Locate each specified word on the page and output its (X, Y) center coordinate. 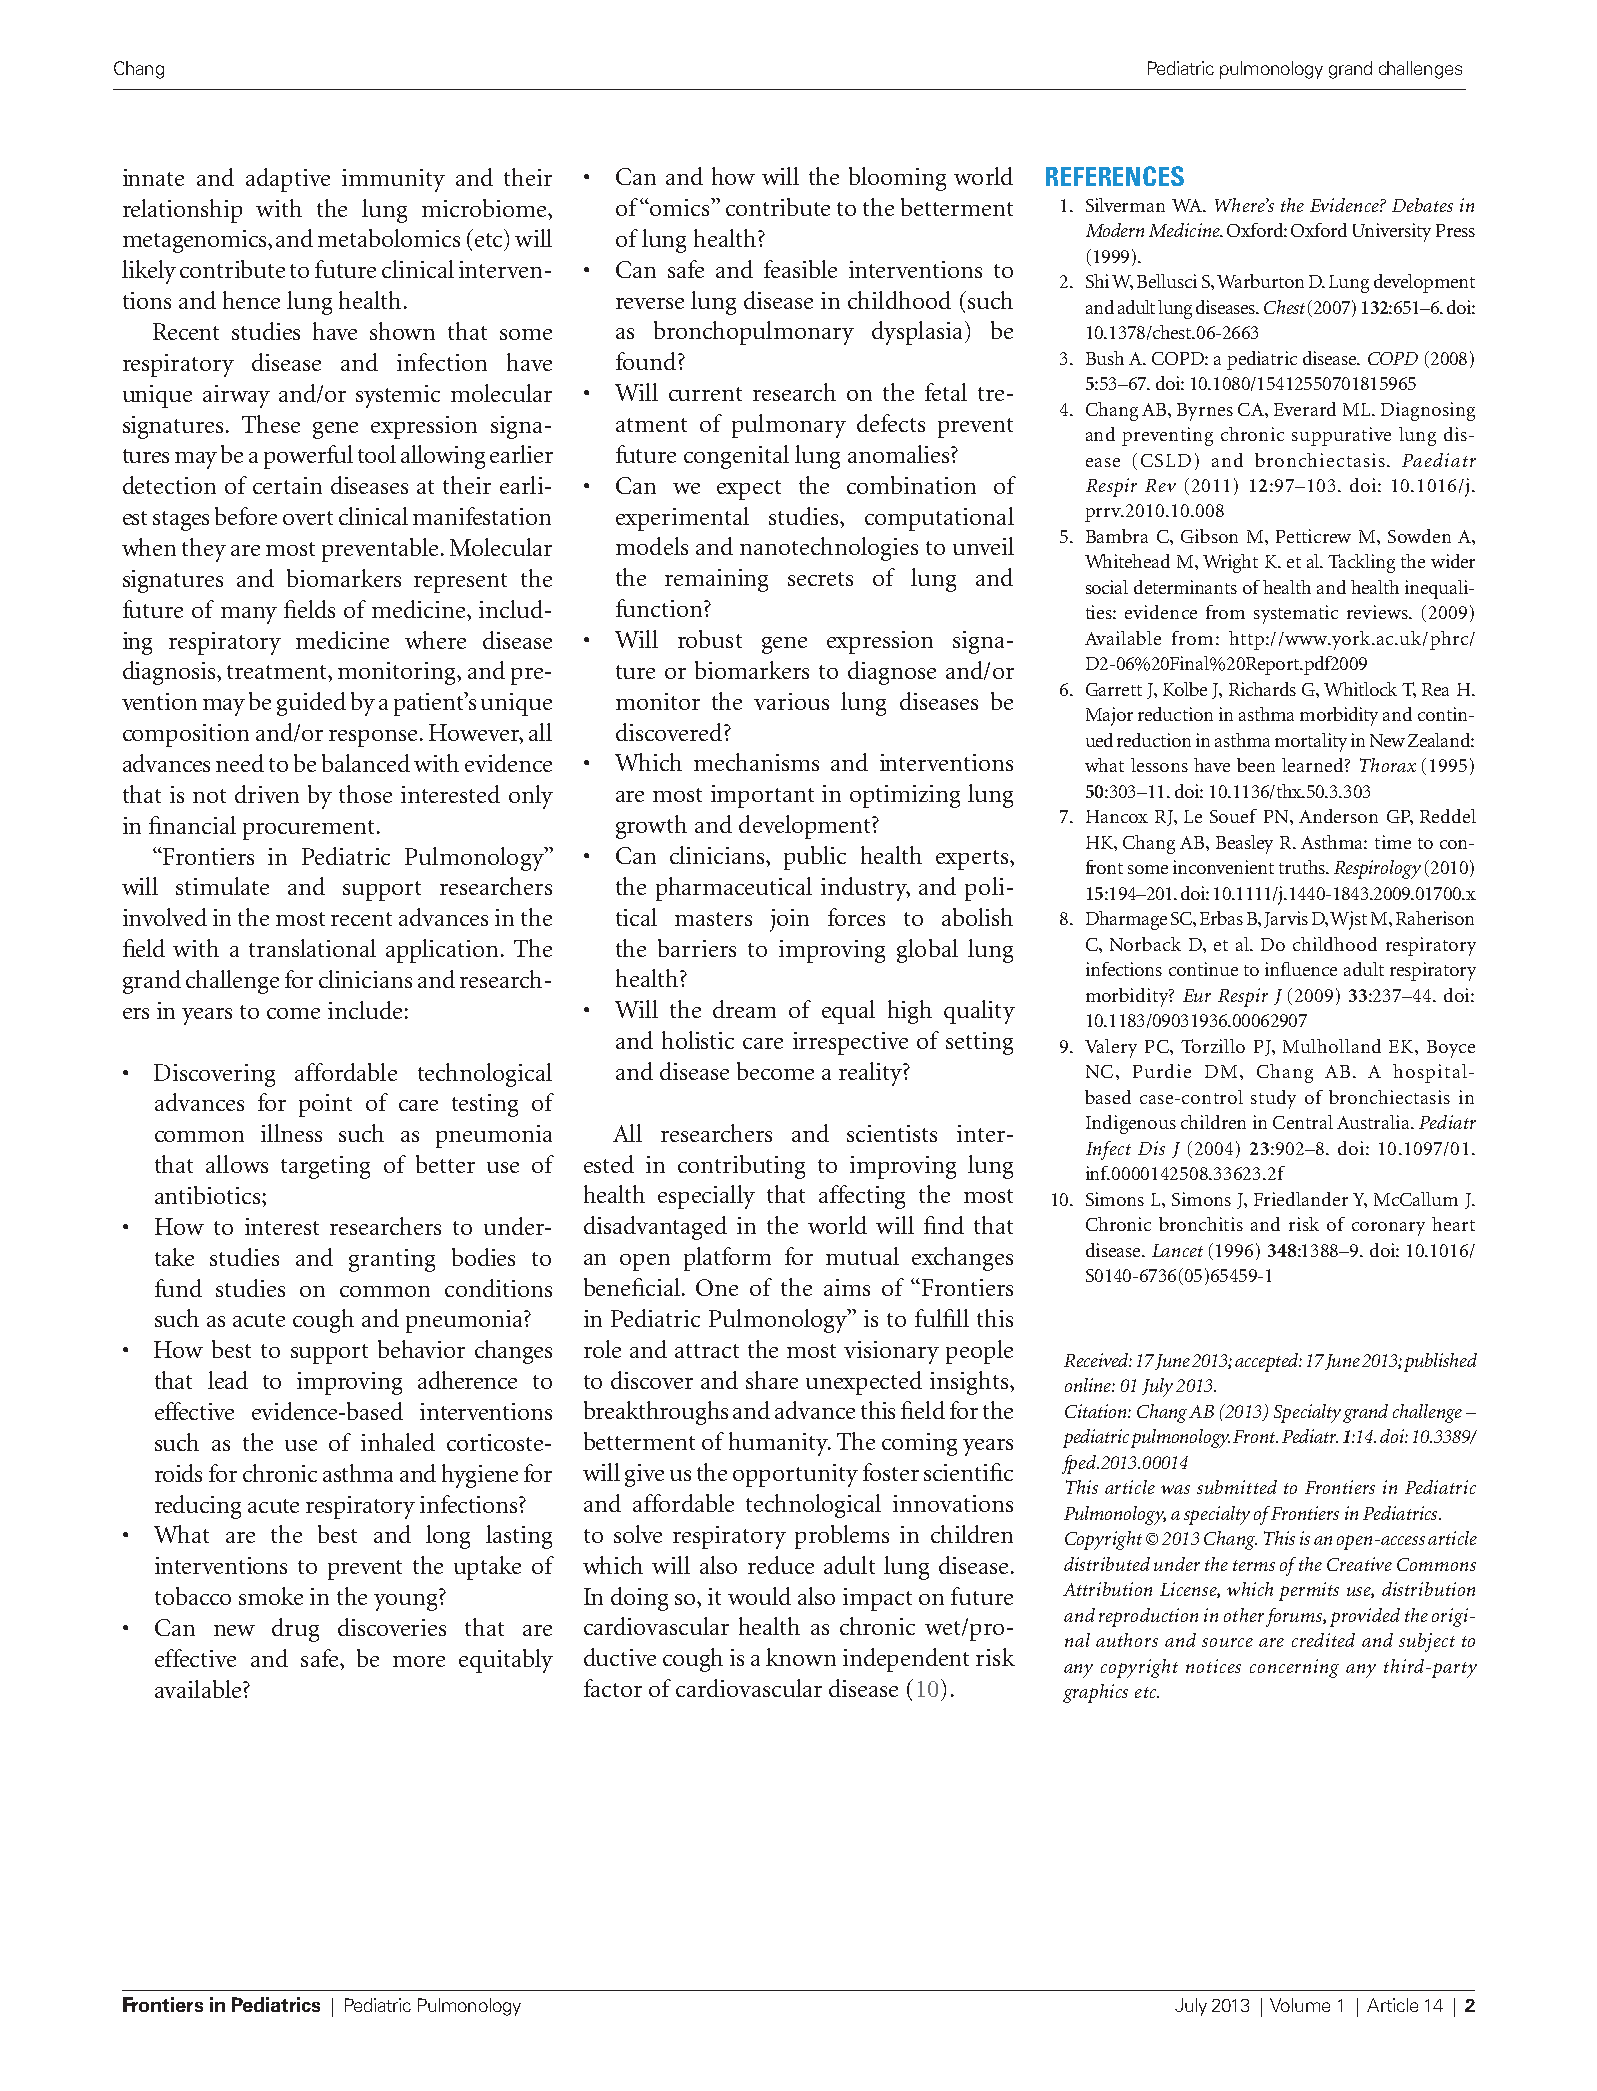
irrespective (850, 1043)
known (801, 1657)
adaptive (288, 180)
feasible (800, 269)
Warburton (1260, 281)
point (325, 1105)
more (419, 1661)
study (1273, 1099)
